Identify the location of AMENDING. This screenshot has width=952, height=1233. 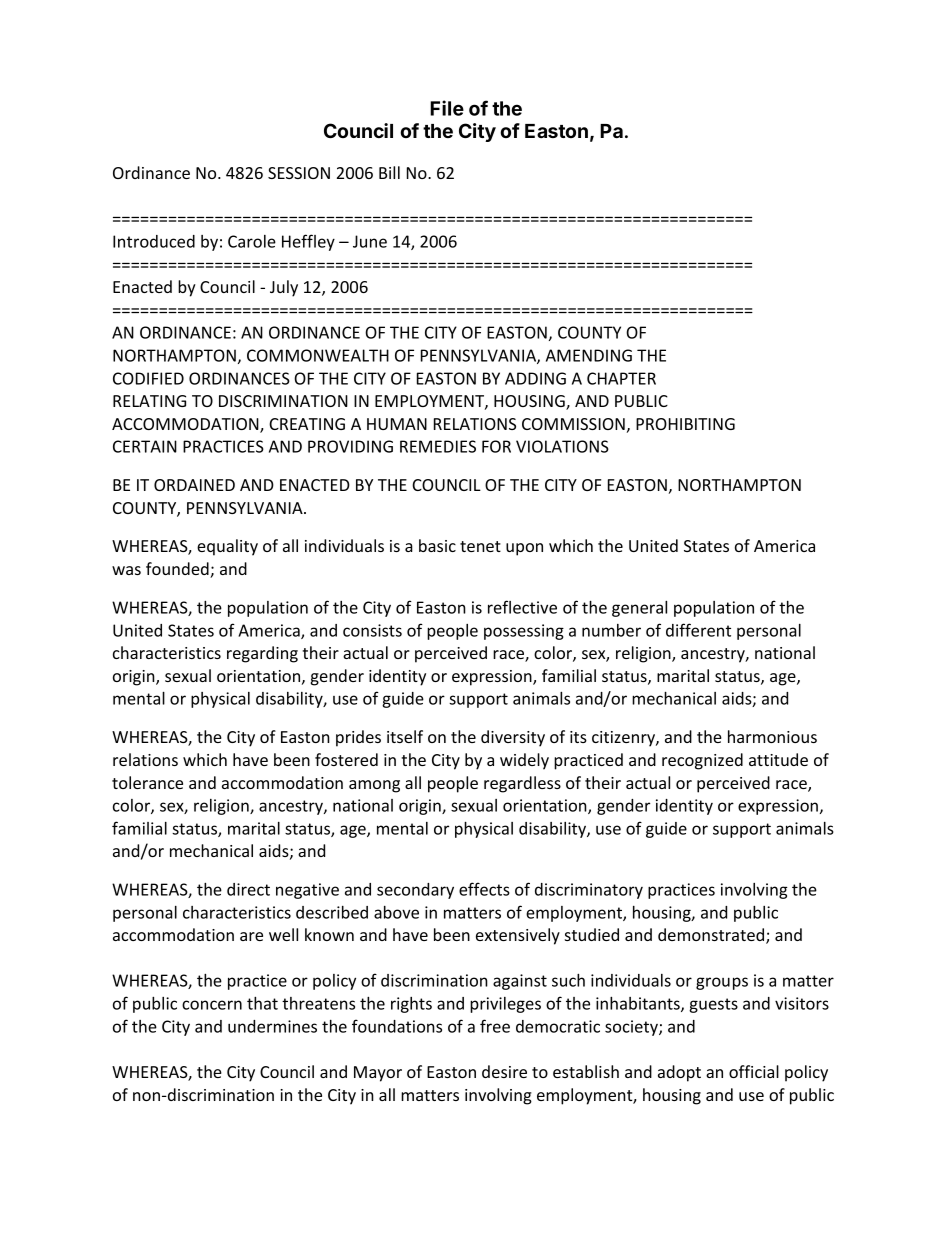
(589, 355).
